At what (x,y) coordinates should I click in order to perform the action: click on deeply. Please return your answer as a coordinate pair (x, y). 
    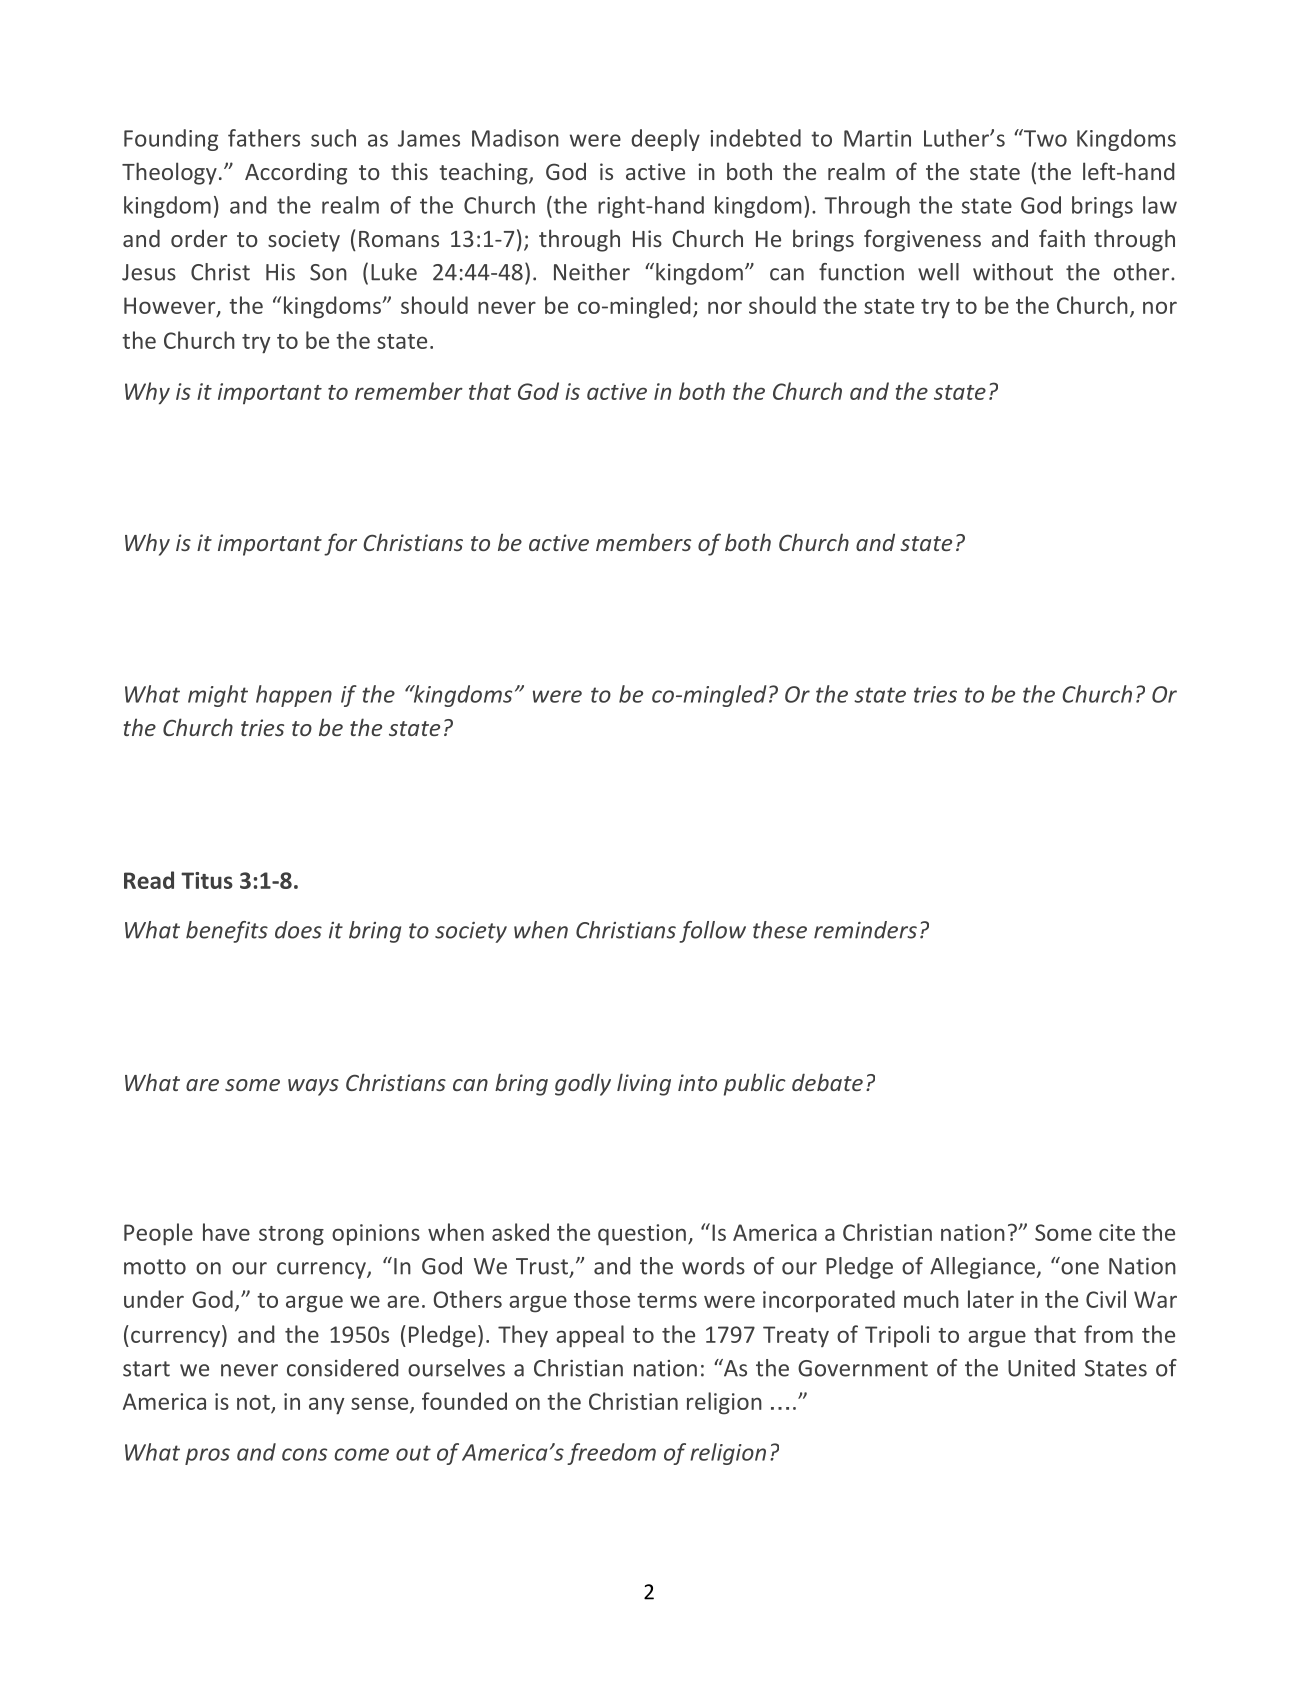
    Looking at the image, I should click on (665, 140).
